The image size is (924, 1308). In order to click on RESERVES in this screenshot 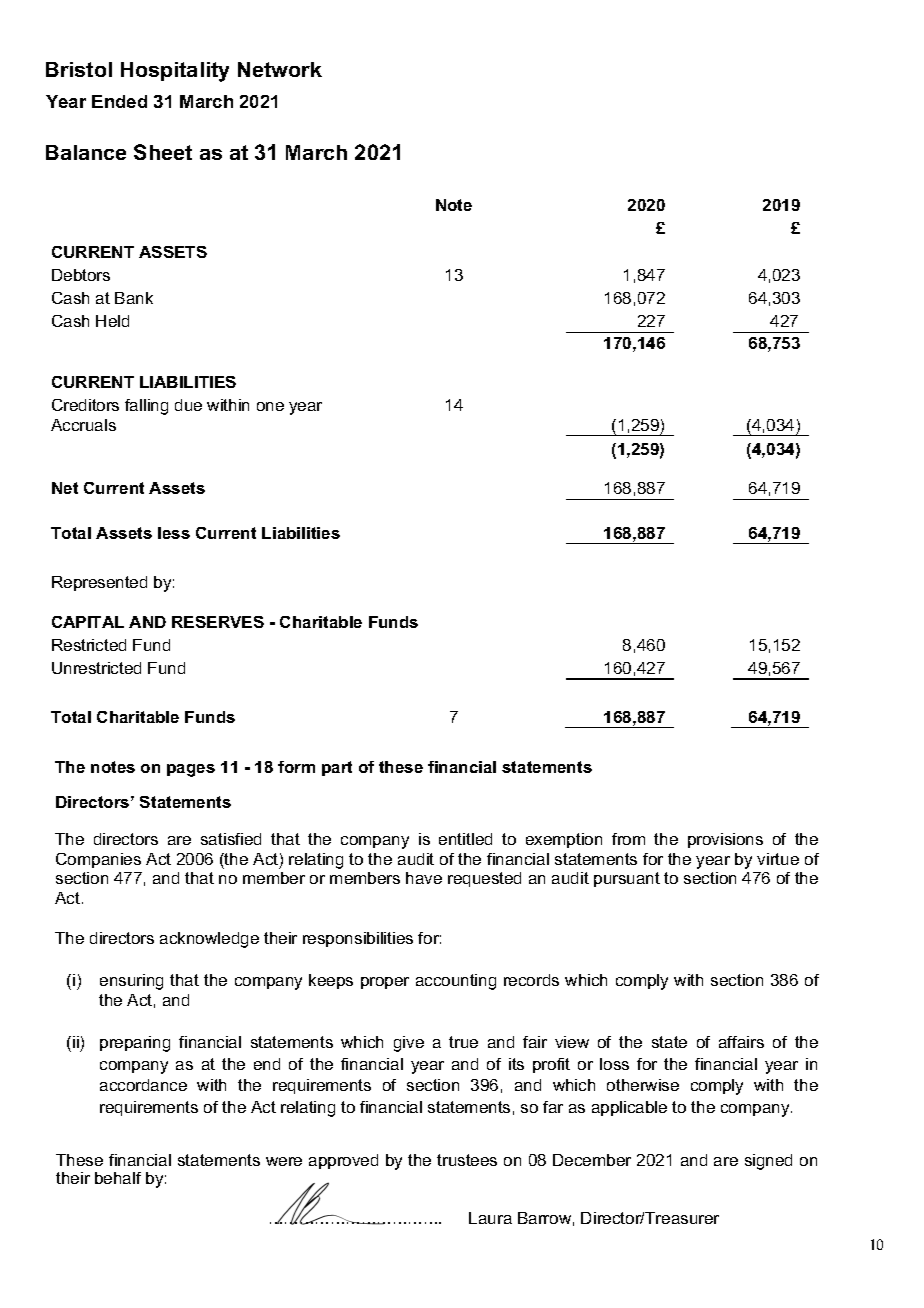, I will do `click(218, 622)`.
